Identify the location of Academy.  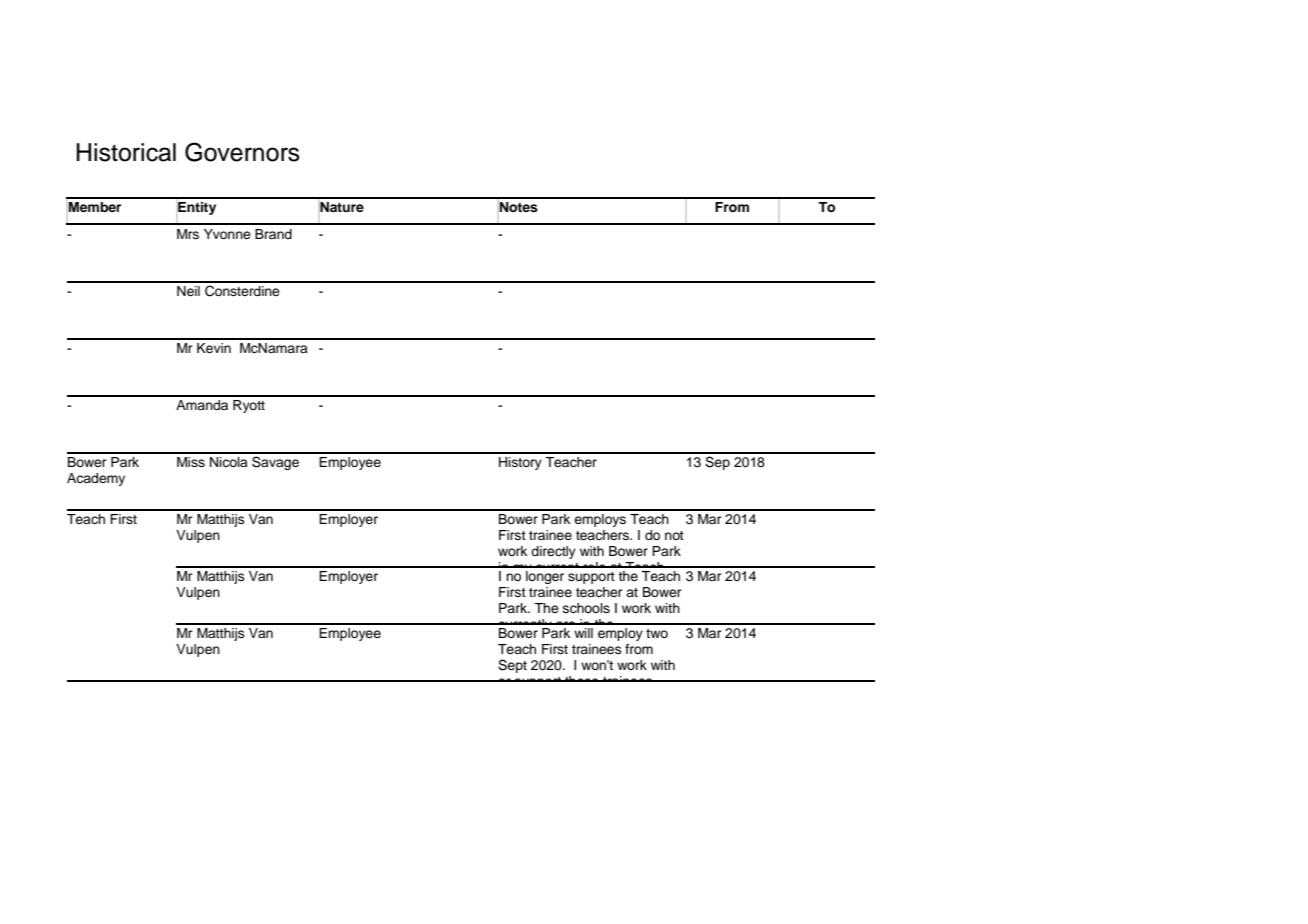
(96, 479).
